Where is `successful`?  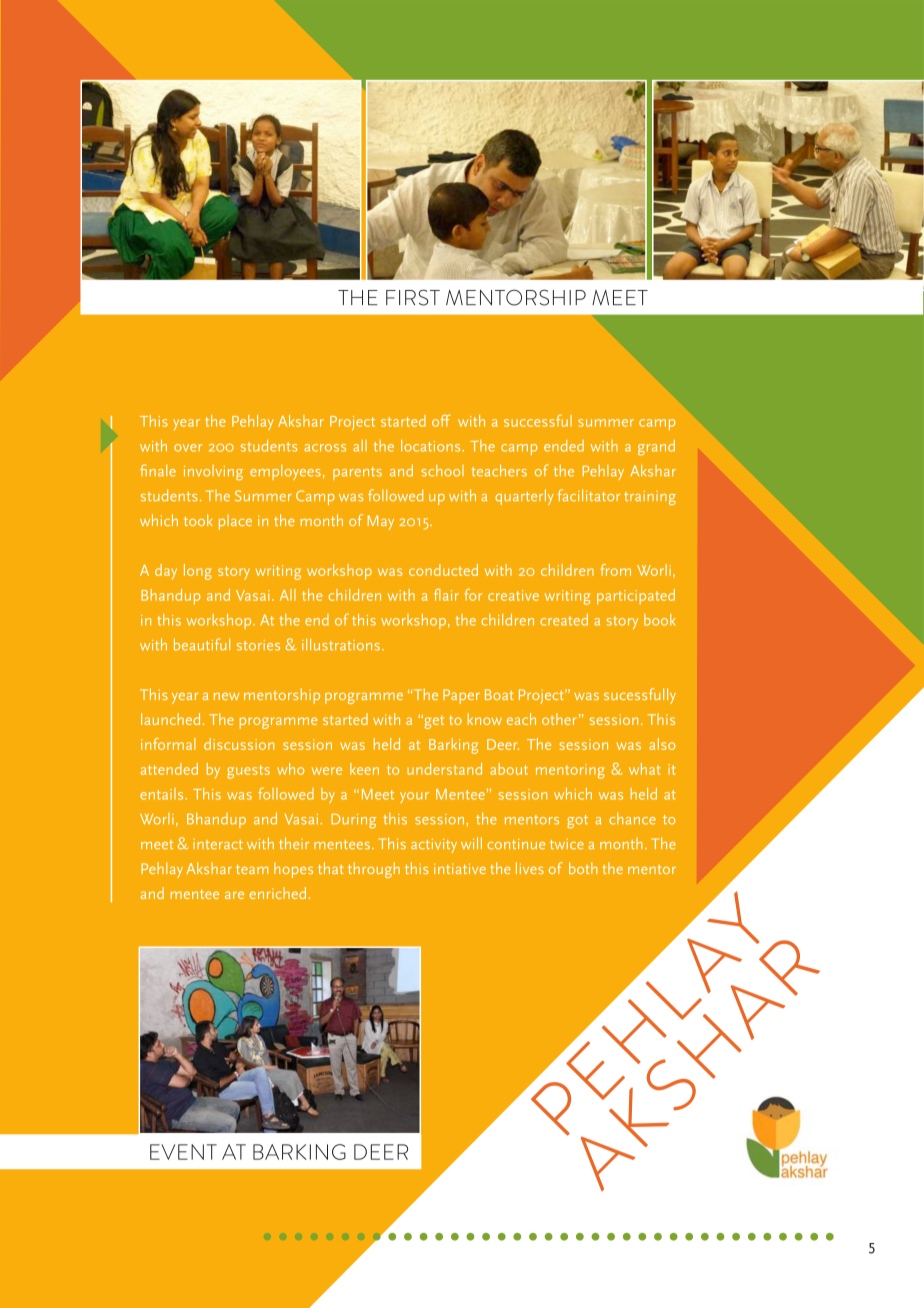 successful is located at coordinates (538, 421).
